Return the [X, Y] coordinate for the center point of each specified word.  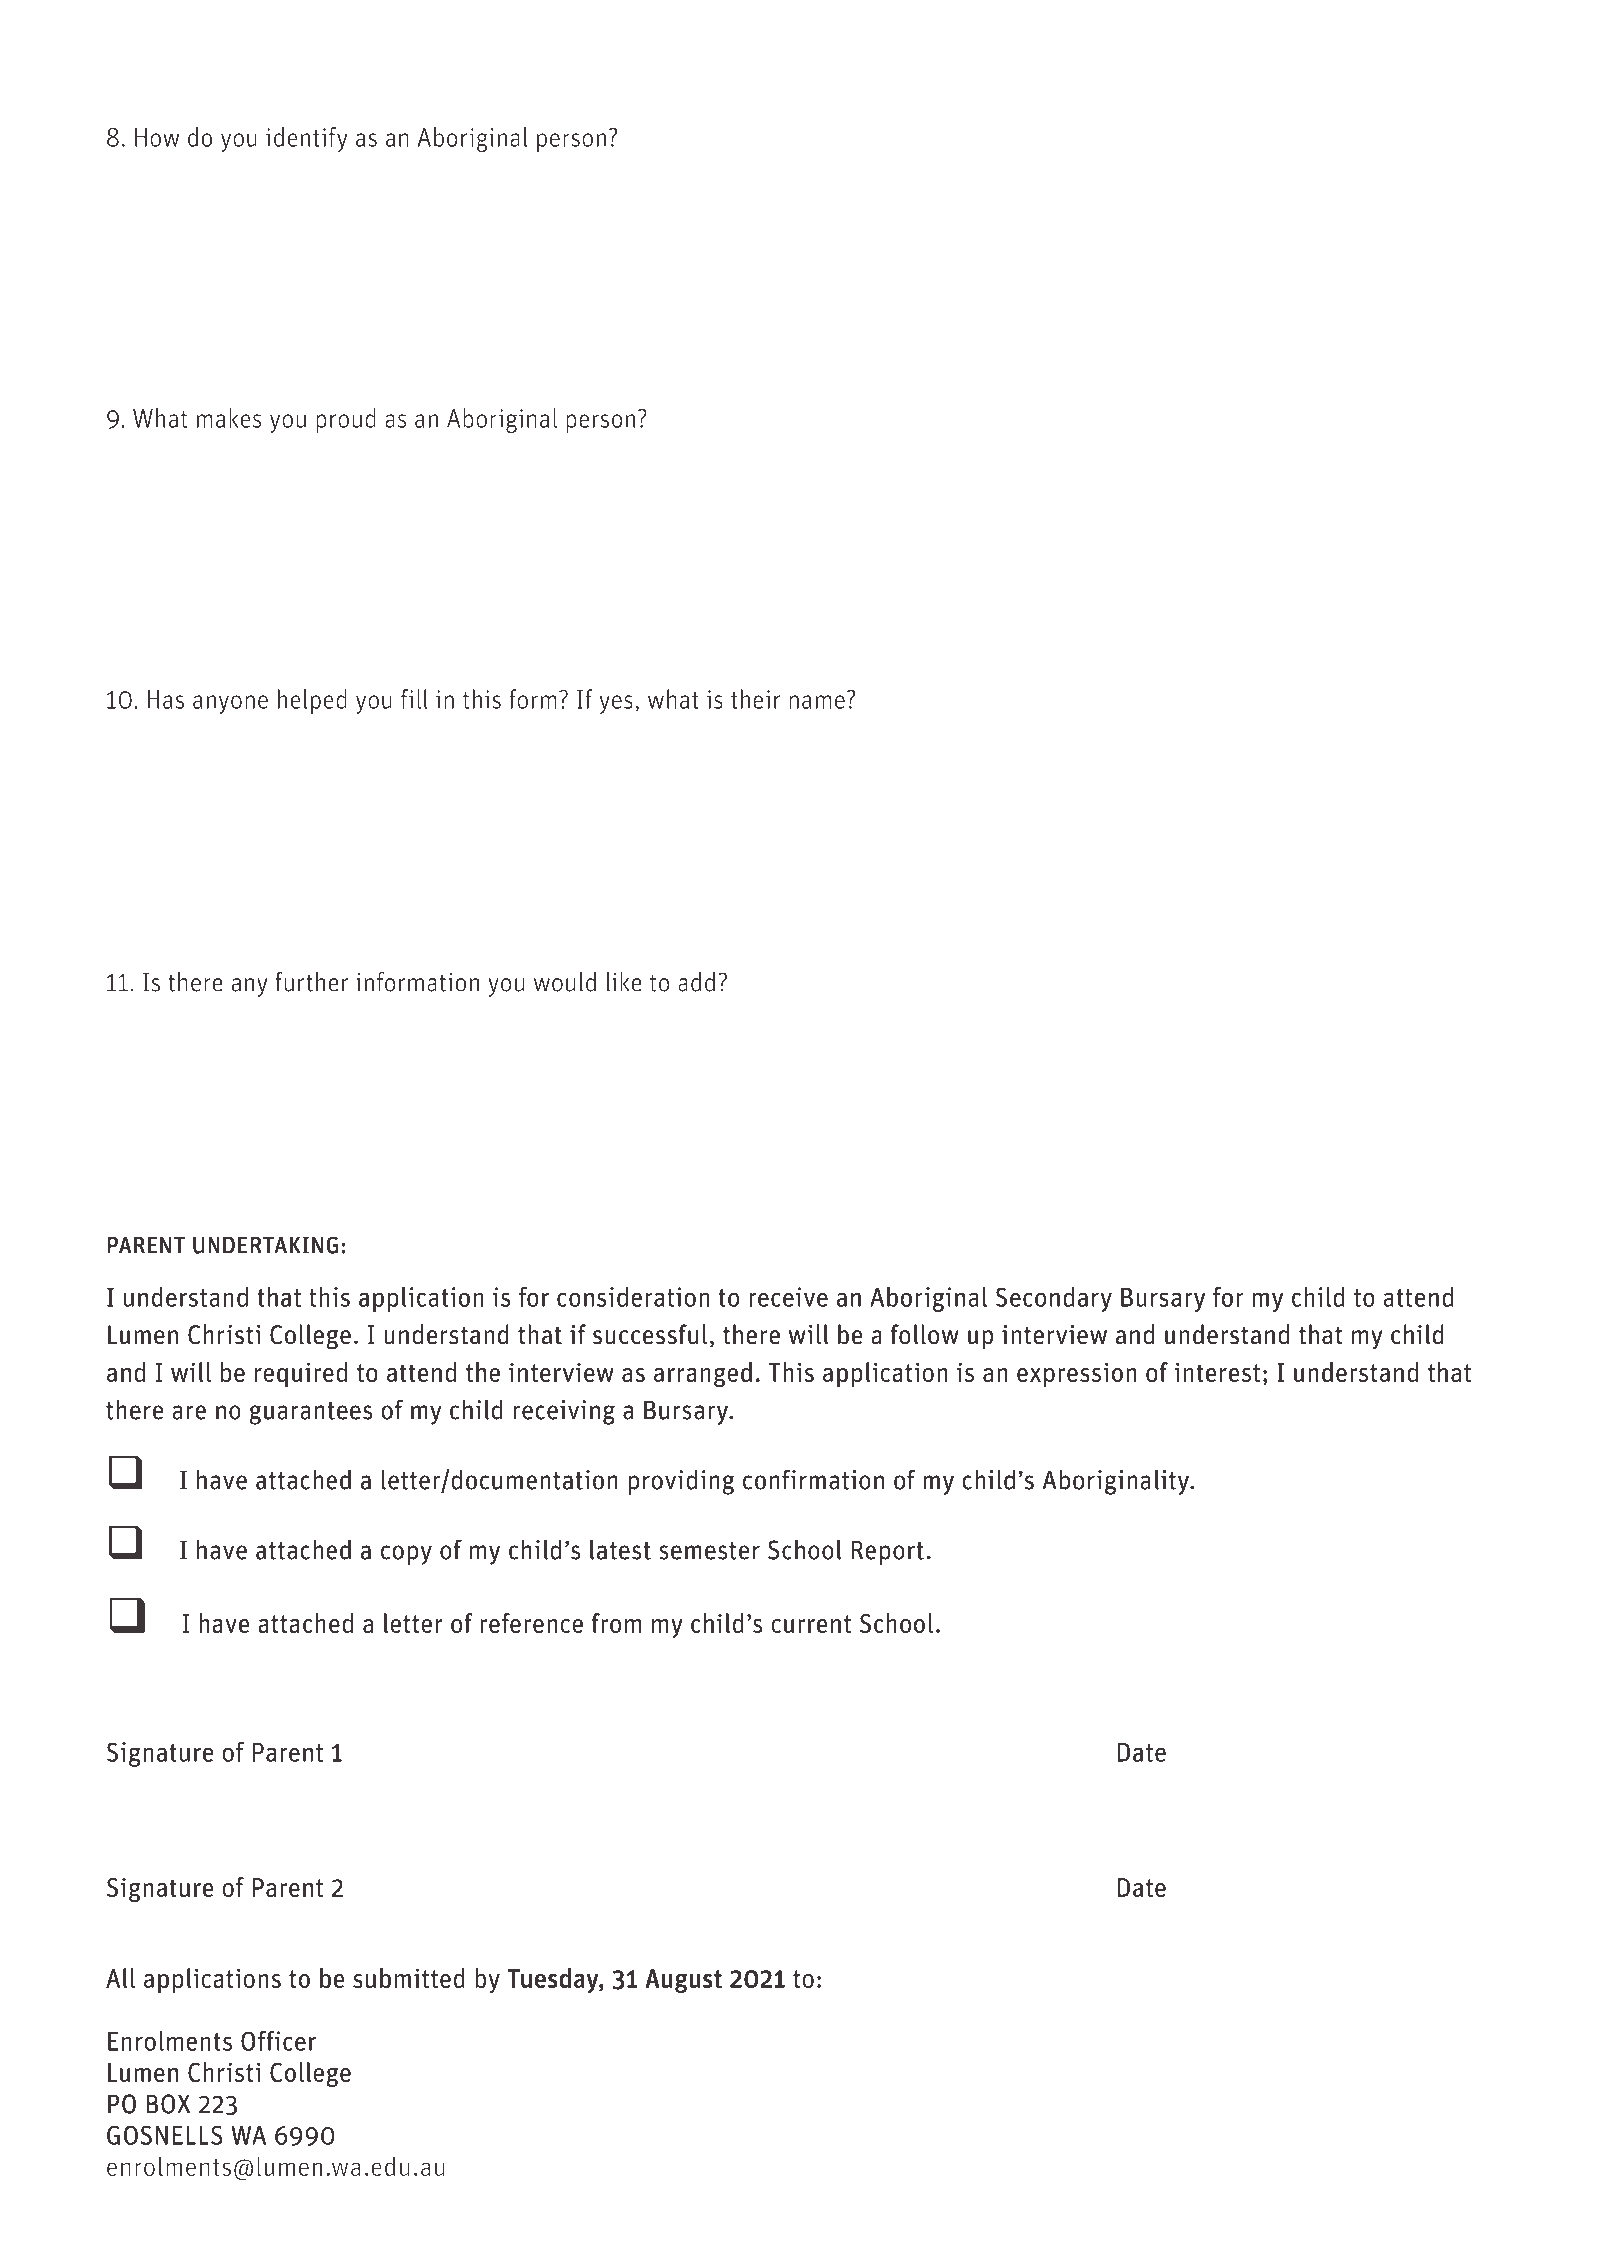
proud [346, 420]
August [683, 1981]
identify [306, 139]
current [811, 1624]
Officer [278, 2041]
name [817, 702]
